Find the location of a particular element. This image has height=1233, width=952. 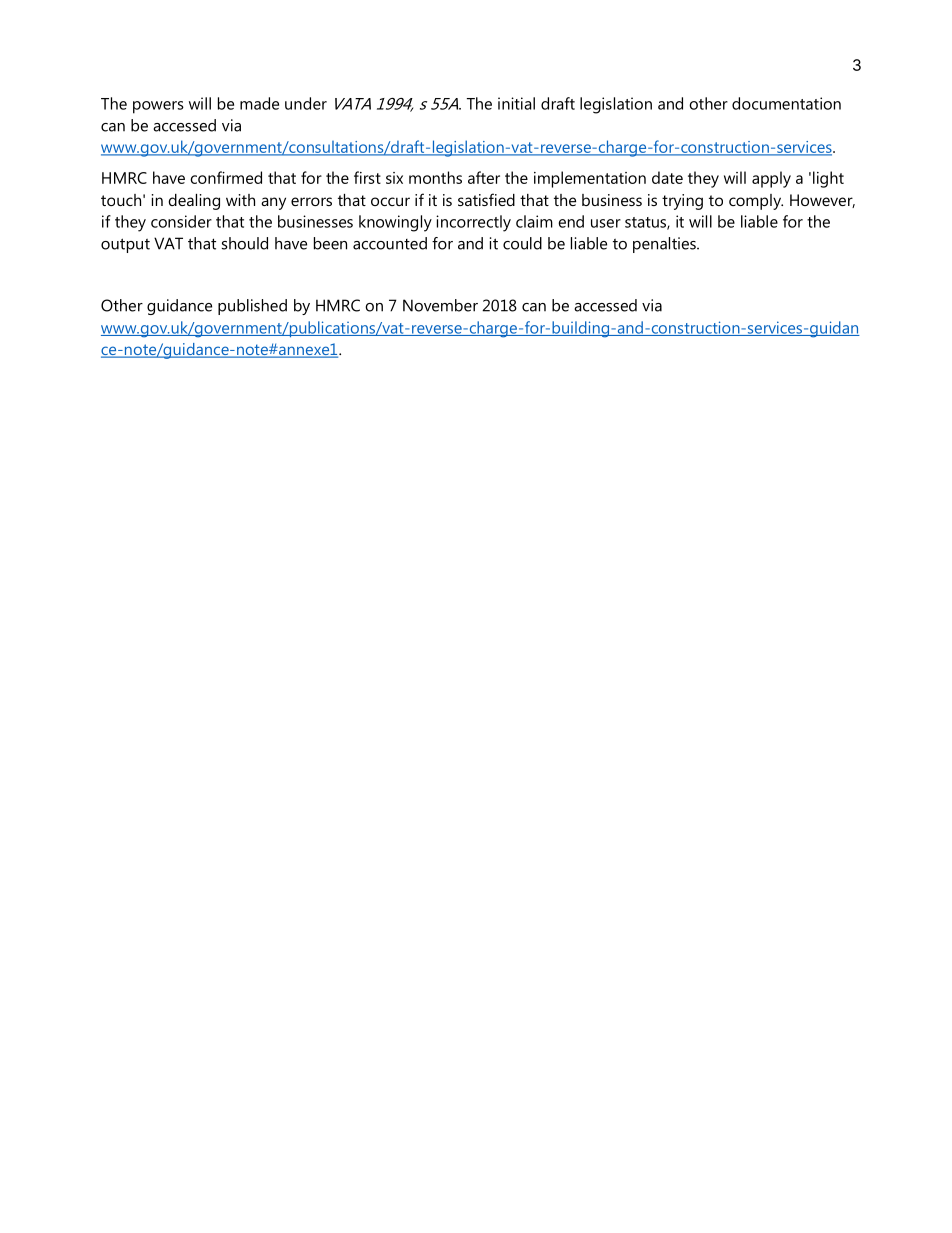

should is located at coordinates (245, 243).
